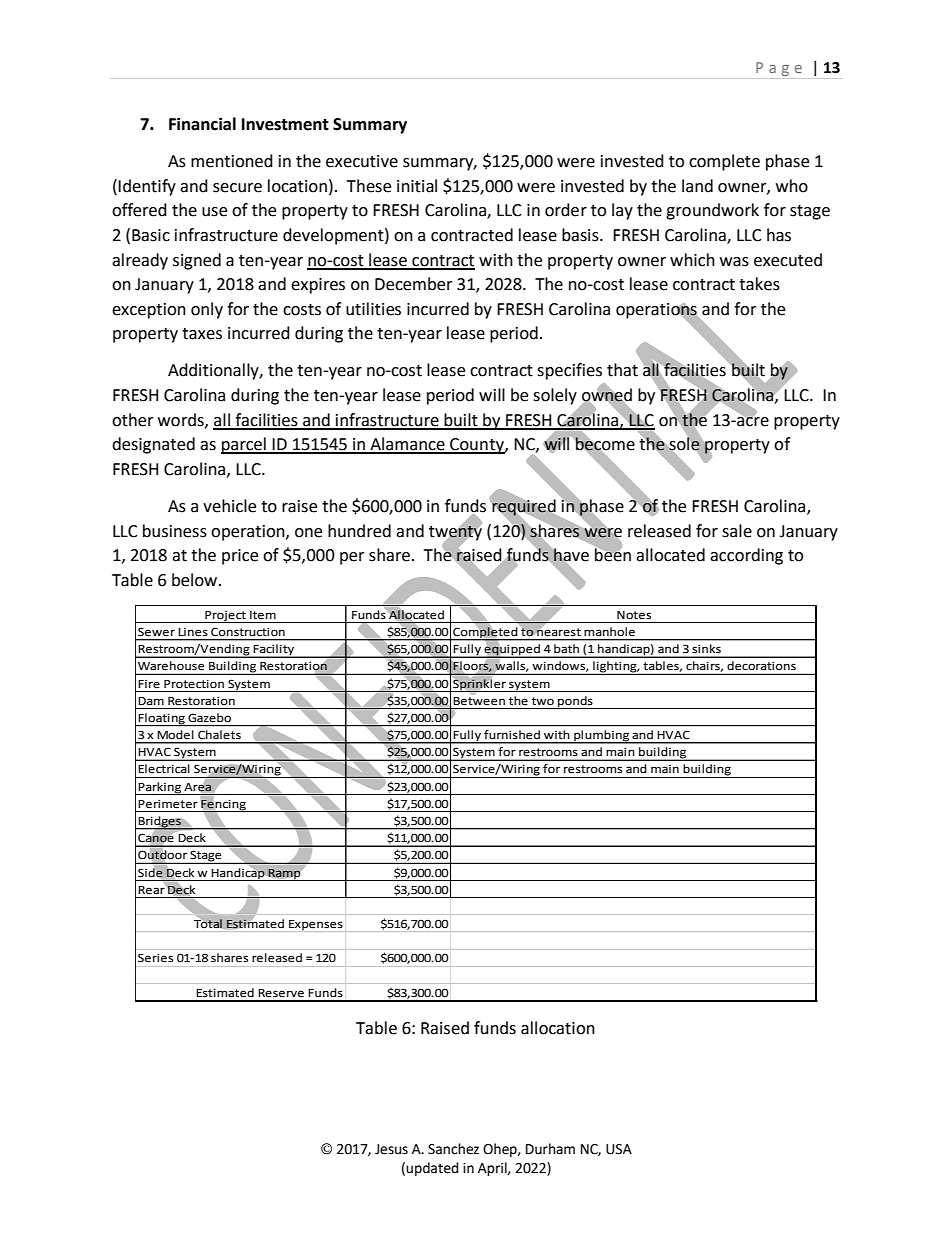  What do you see at coordinates (477, 446) in the screenshot?
I see `County` at bounding box center [477, 446].
